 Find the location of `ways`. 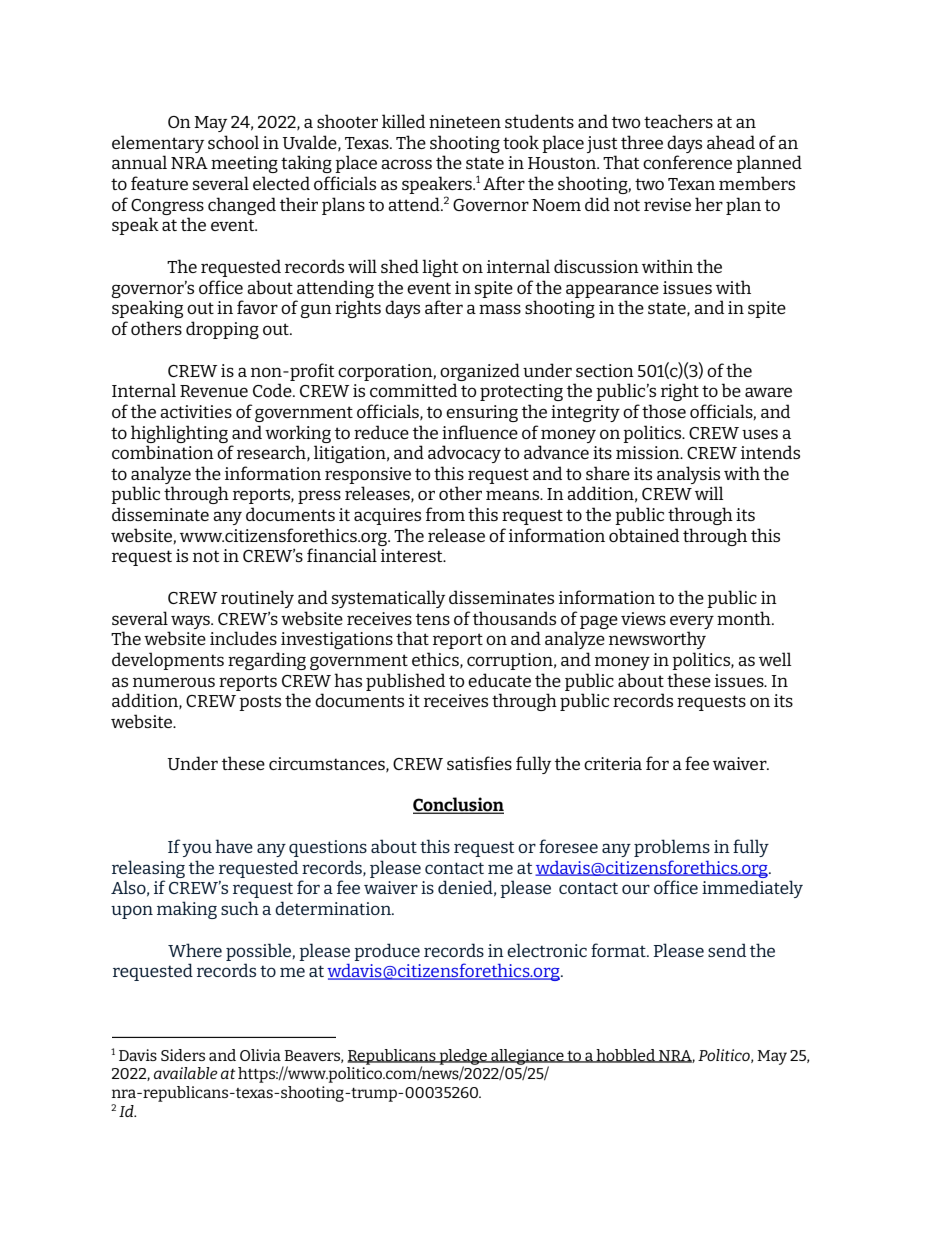

ways is located at coordinates (191, 622).
